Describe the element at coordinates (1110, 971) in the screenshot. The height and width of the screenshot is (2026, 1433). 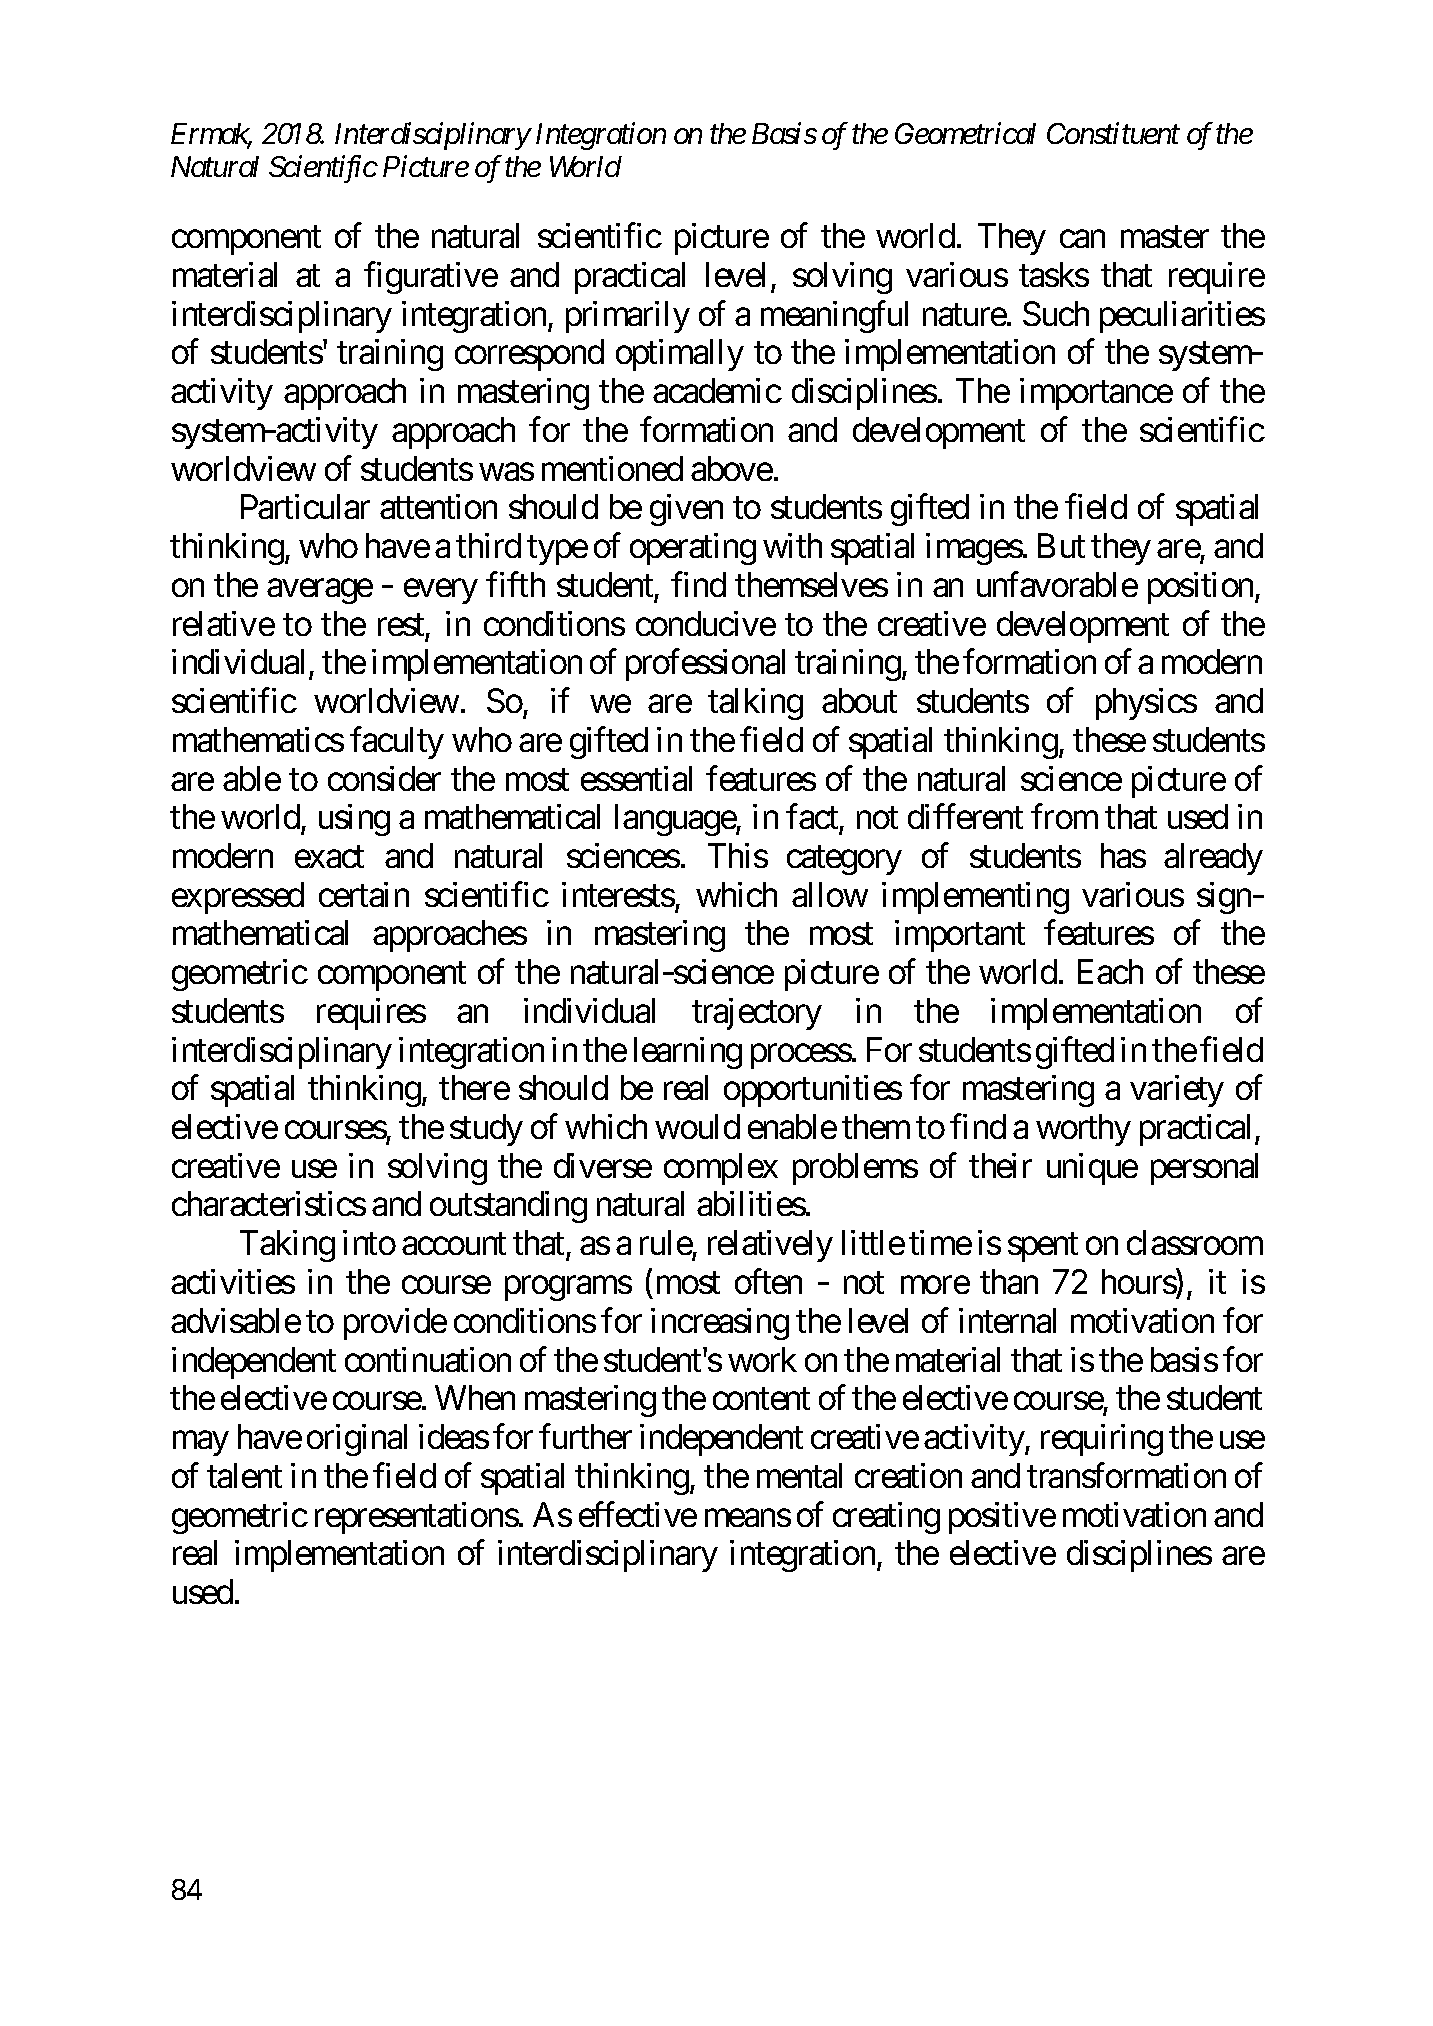
I see `Each` at that location.
